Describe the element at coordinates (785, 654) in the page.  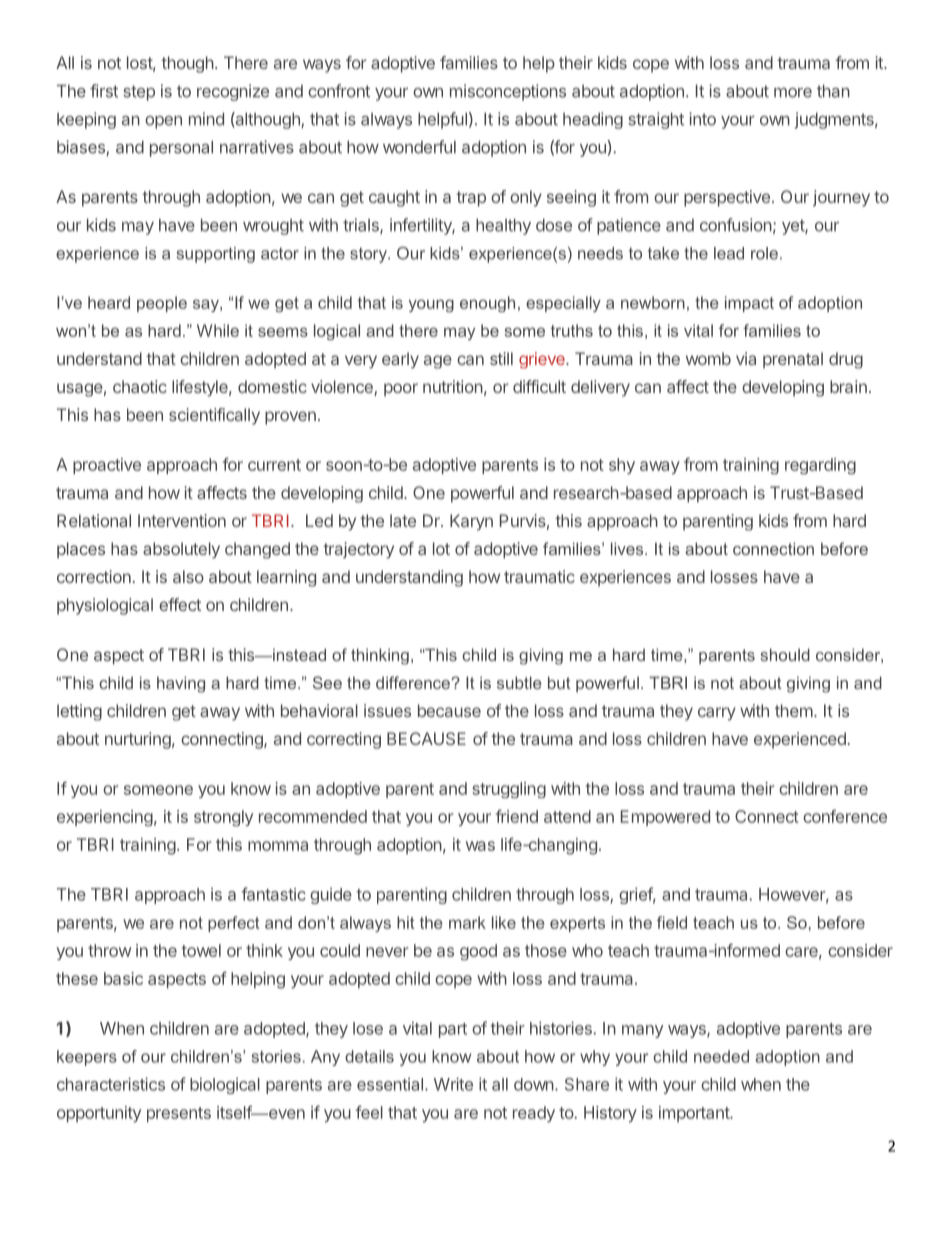
I see `should` at that location.
